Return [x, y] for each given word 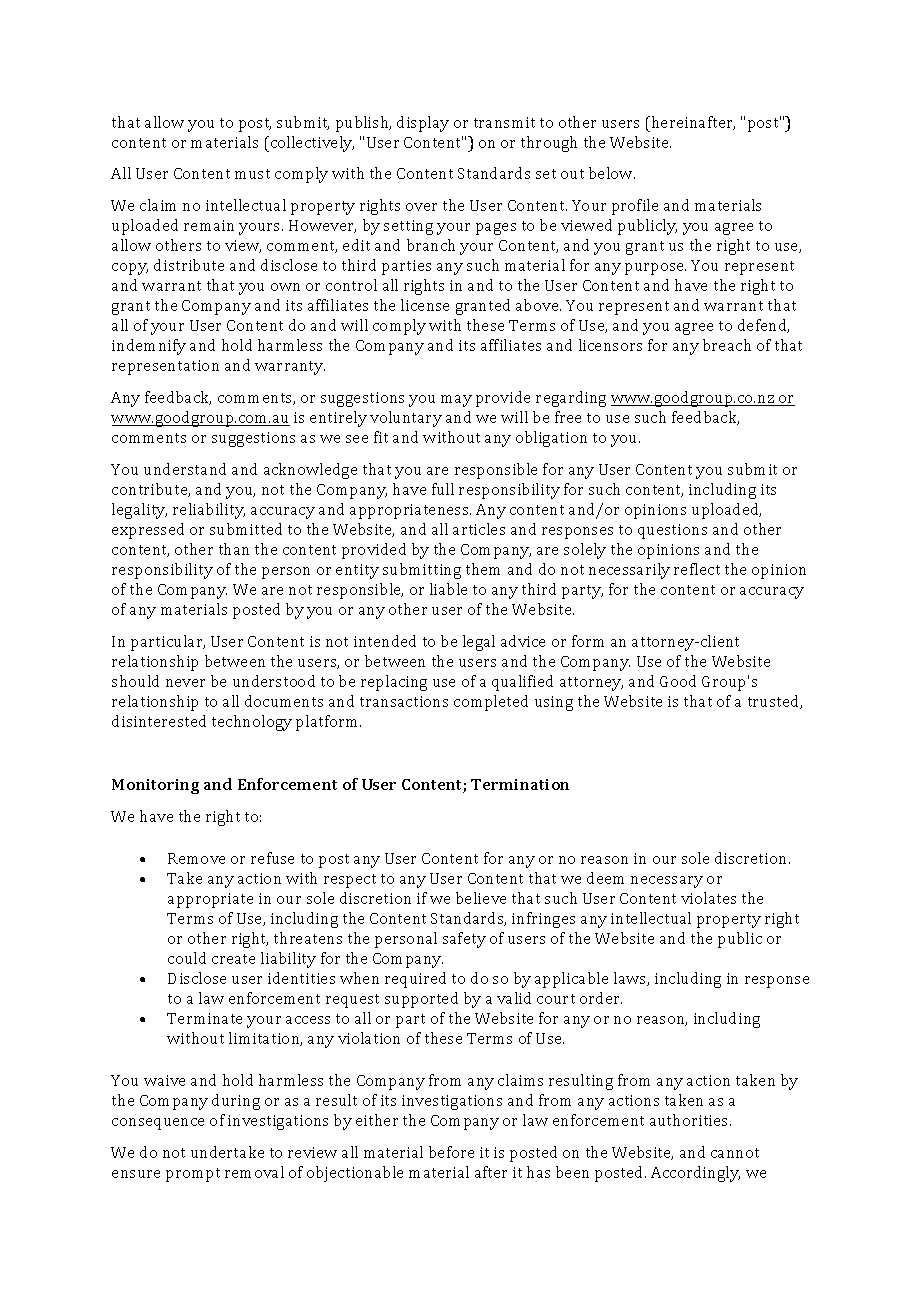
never [185, 683]
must [252, 174]
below [612, 173]
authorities [690, 1120]
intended [385, 641]
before [451, 1152]
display [423, 124]
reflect [697, 569]
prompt [193, 1175]
